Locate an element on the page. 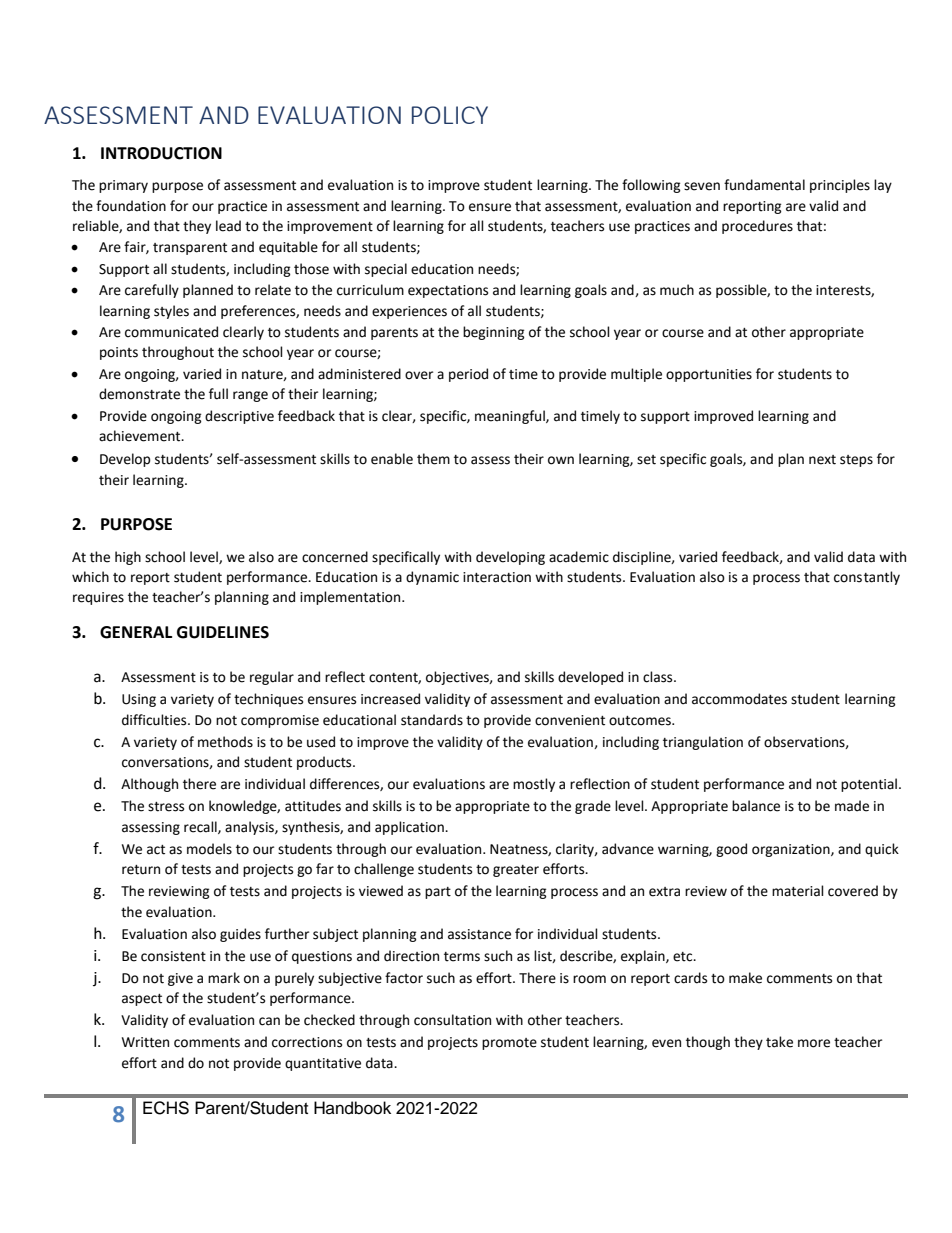 This page has height=1233, width=952. interaction is located at coordinates (497, 577).
